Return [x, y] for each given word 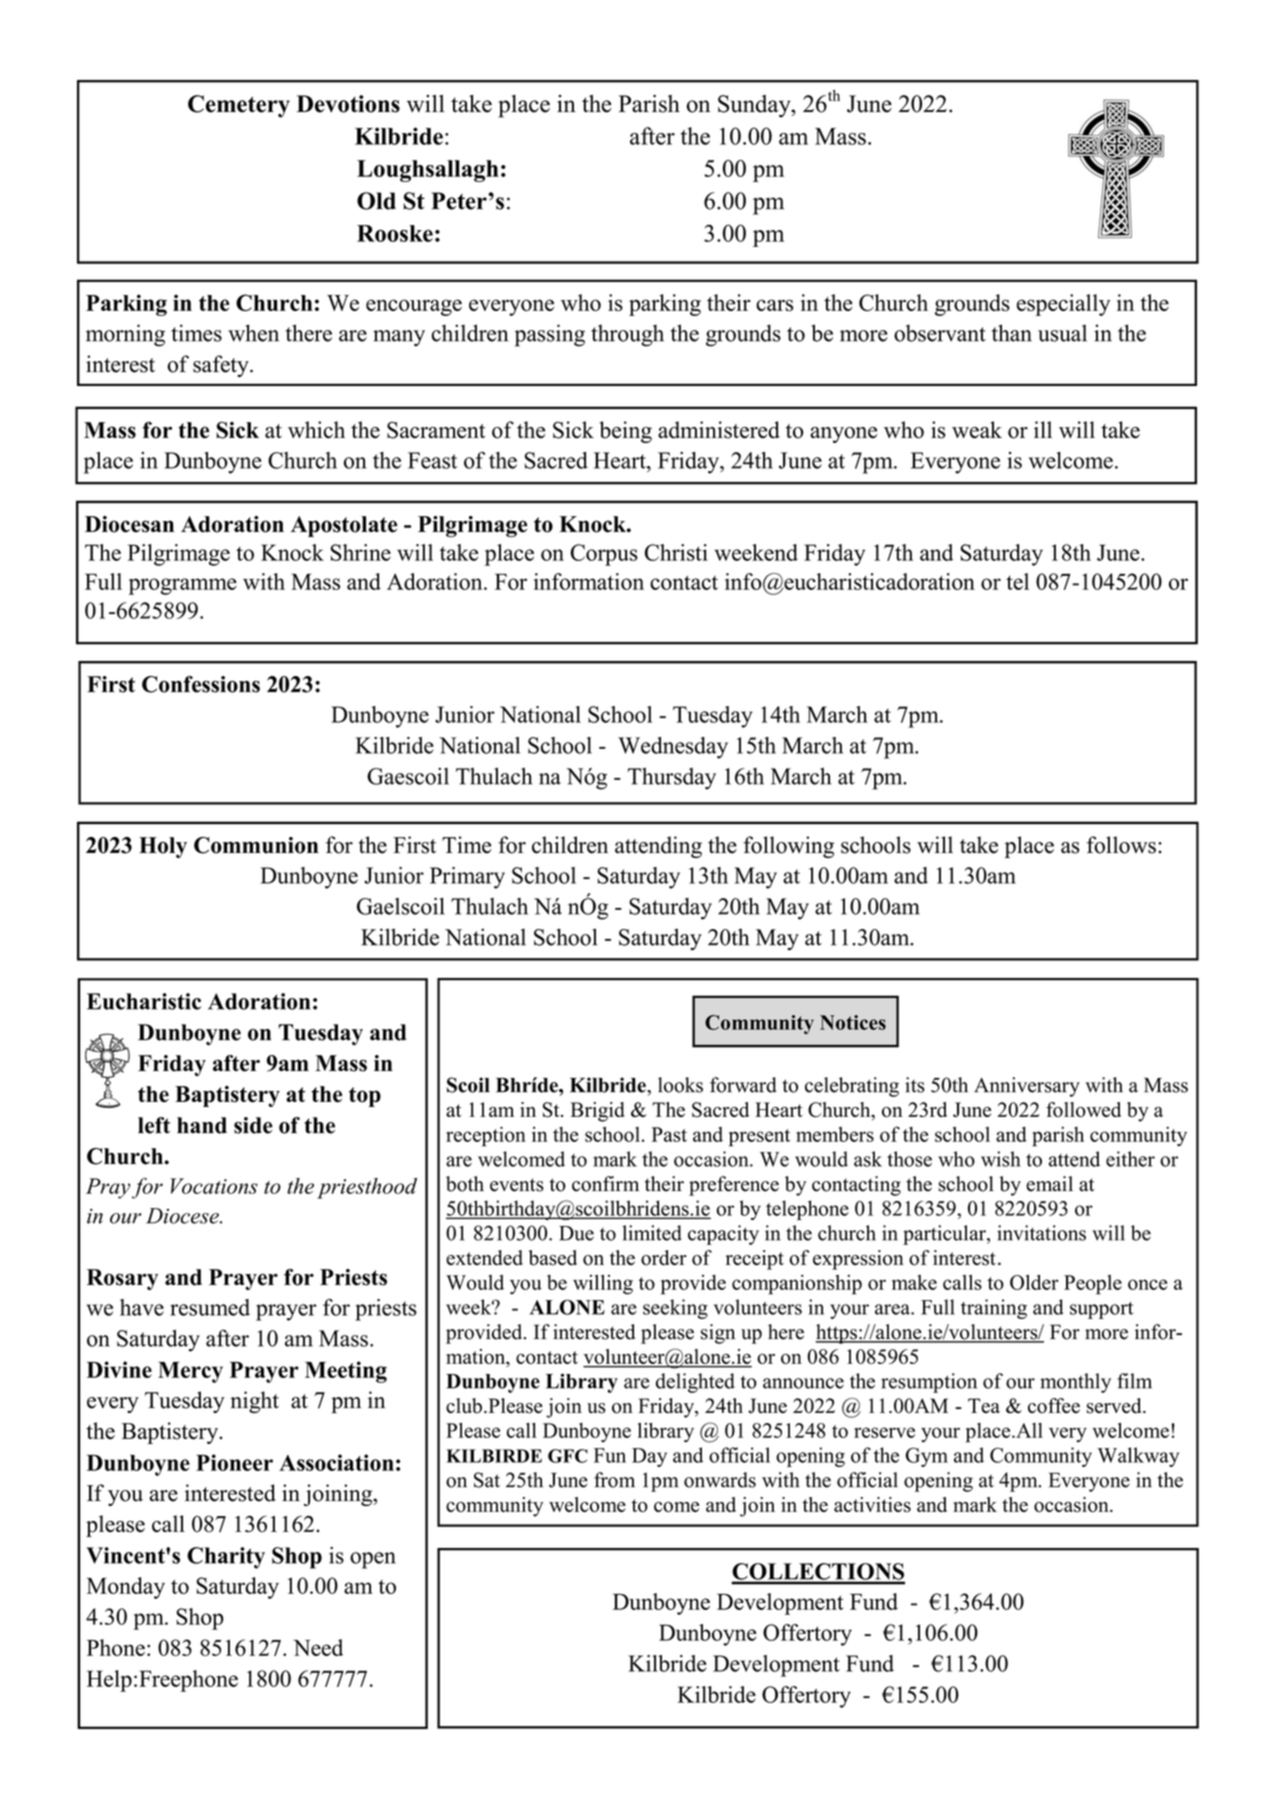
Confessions [201, 684]
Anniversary [1027, 1087]
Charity [226, 1558]
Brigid [598, 1112]
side [253, 1125]
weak [977, 430]
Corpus [604, 555]
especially [1063, 305]
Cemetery [239, 106]
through [627, 335]
